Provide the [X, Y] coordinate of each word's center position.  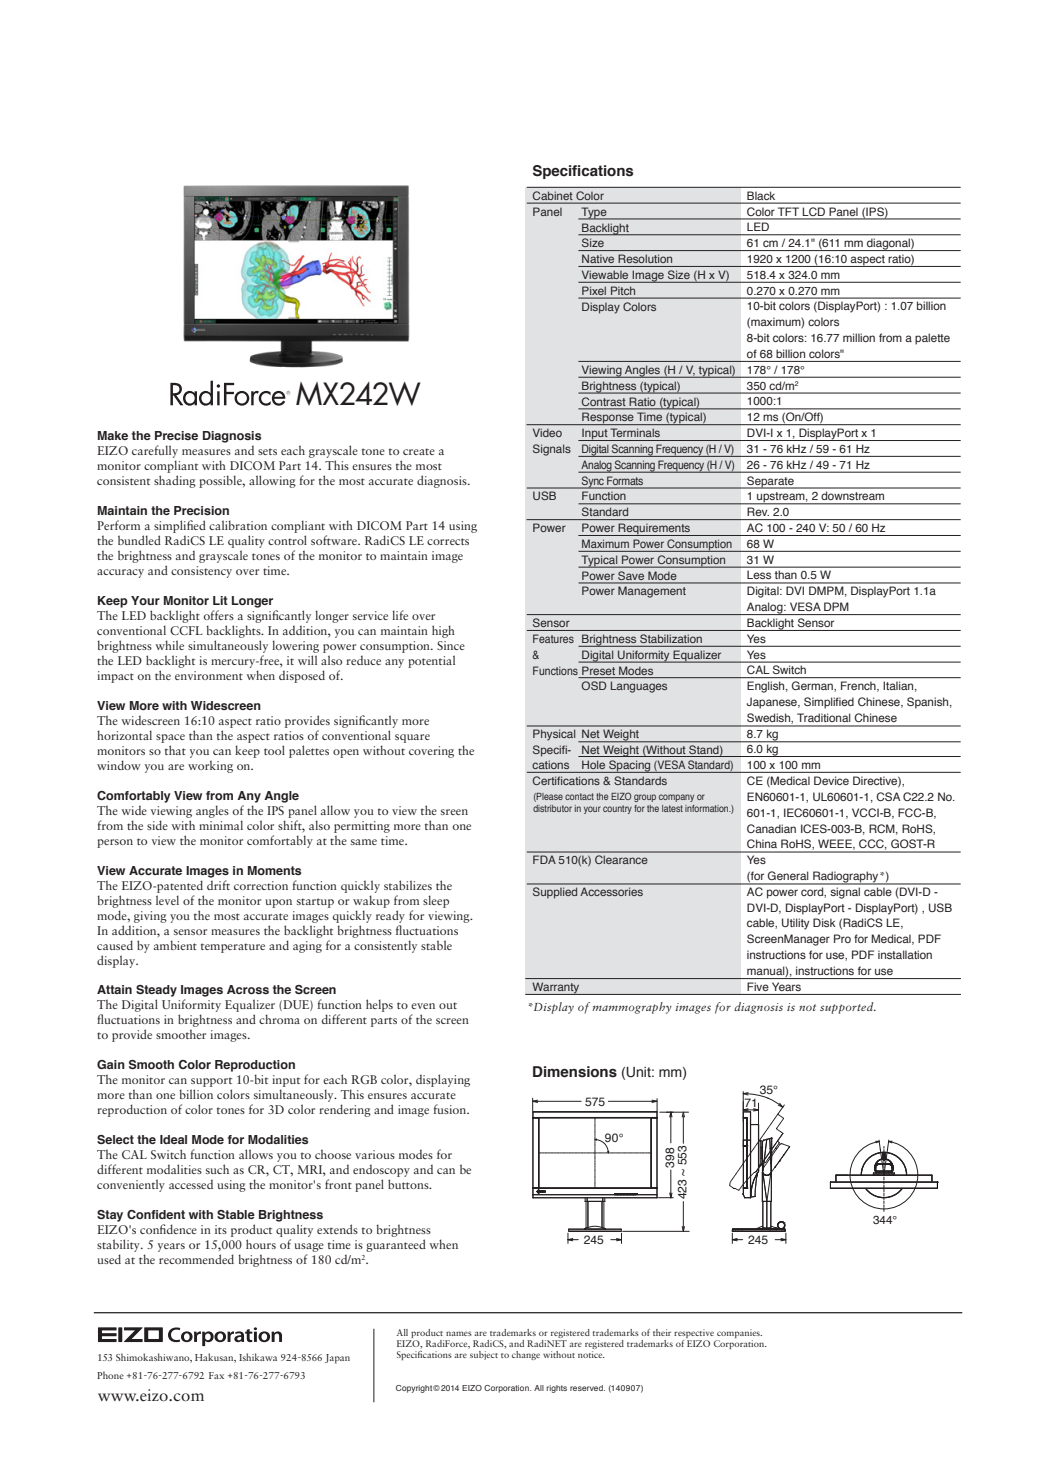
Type [594, 213]
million [859, 337]
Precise [176, 435]
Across [248, 989]
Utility [796, 924]
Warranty [556, 988]
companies [739, 1333]
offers [218, 615]
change [526, 1355]
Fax [216, 1375]
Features [553, 638]
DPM [836, 606]
